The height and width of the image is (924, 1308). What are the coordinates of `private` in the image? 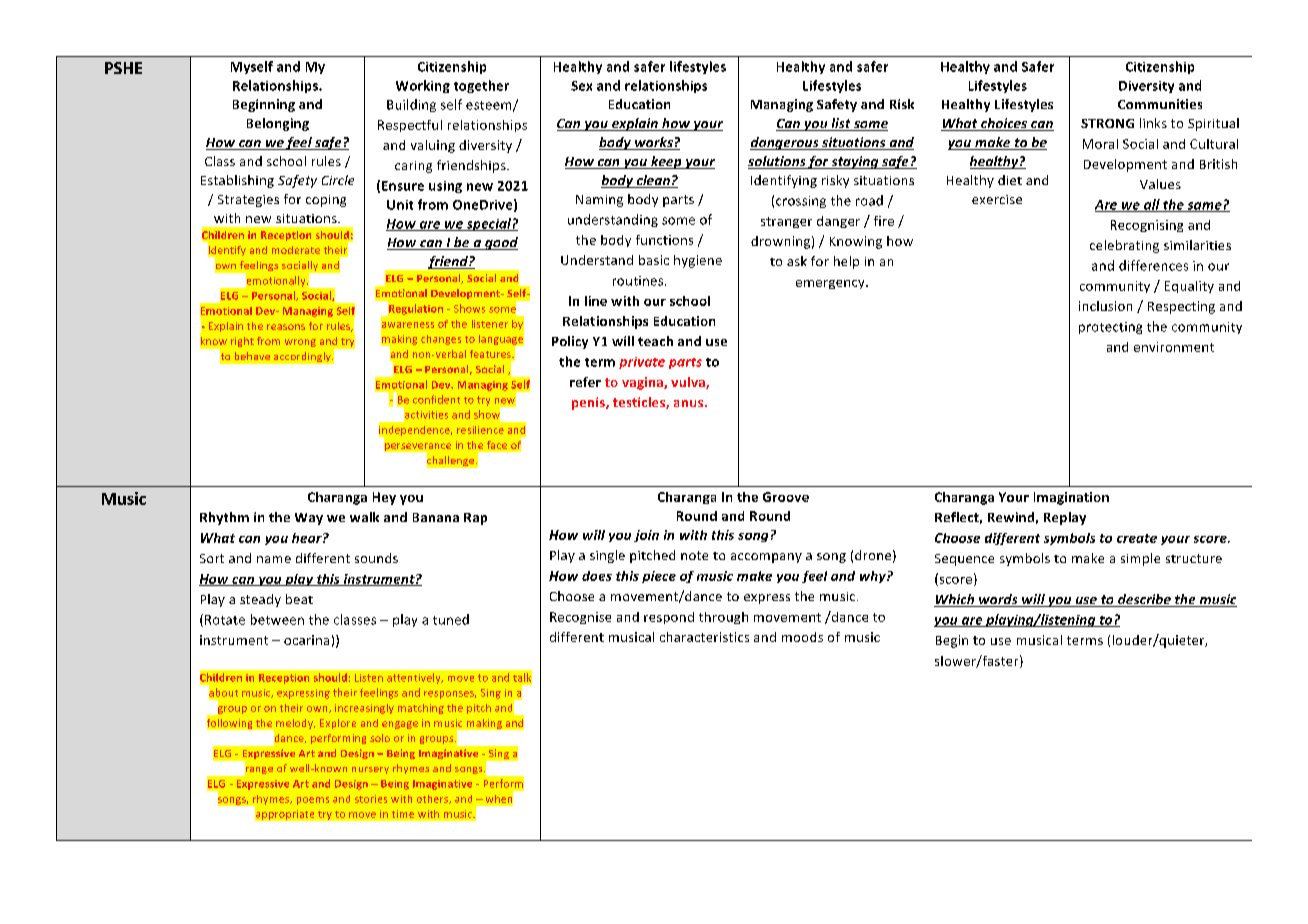 It's located at (642, 363).
